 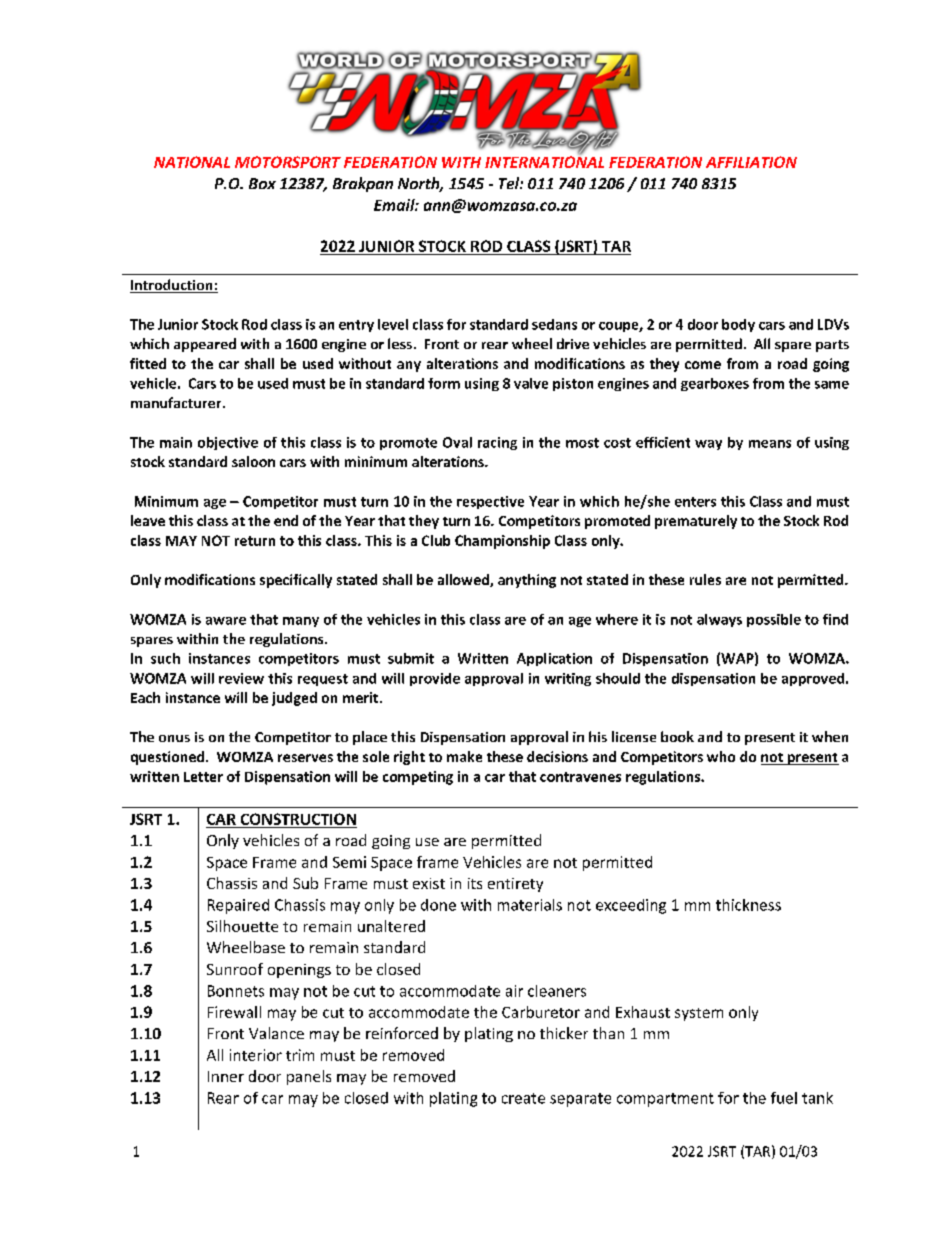 What do you see at coordinates (554, 659) in the screenshot?
I see `Application` at bounding box center [554, 659].
